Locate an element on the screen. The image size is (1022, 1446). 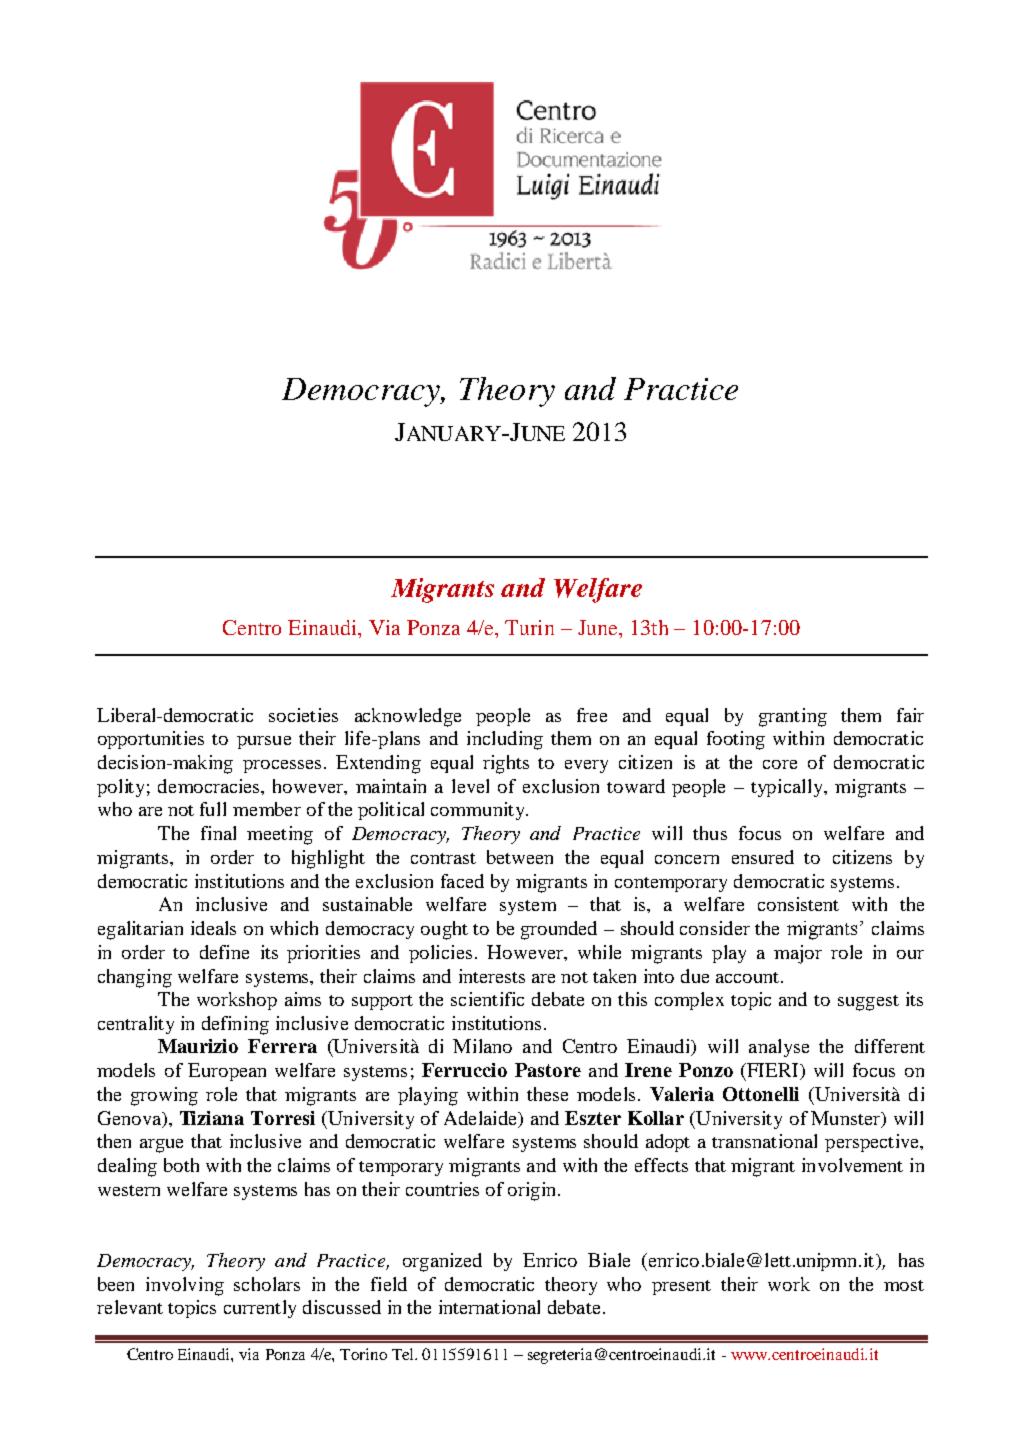
societies is located at coordinates (303, 715).
